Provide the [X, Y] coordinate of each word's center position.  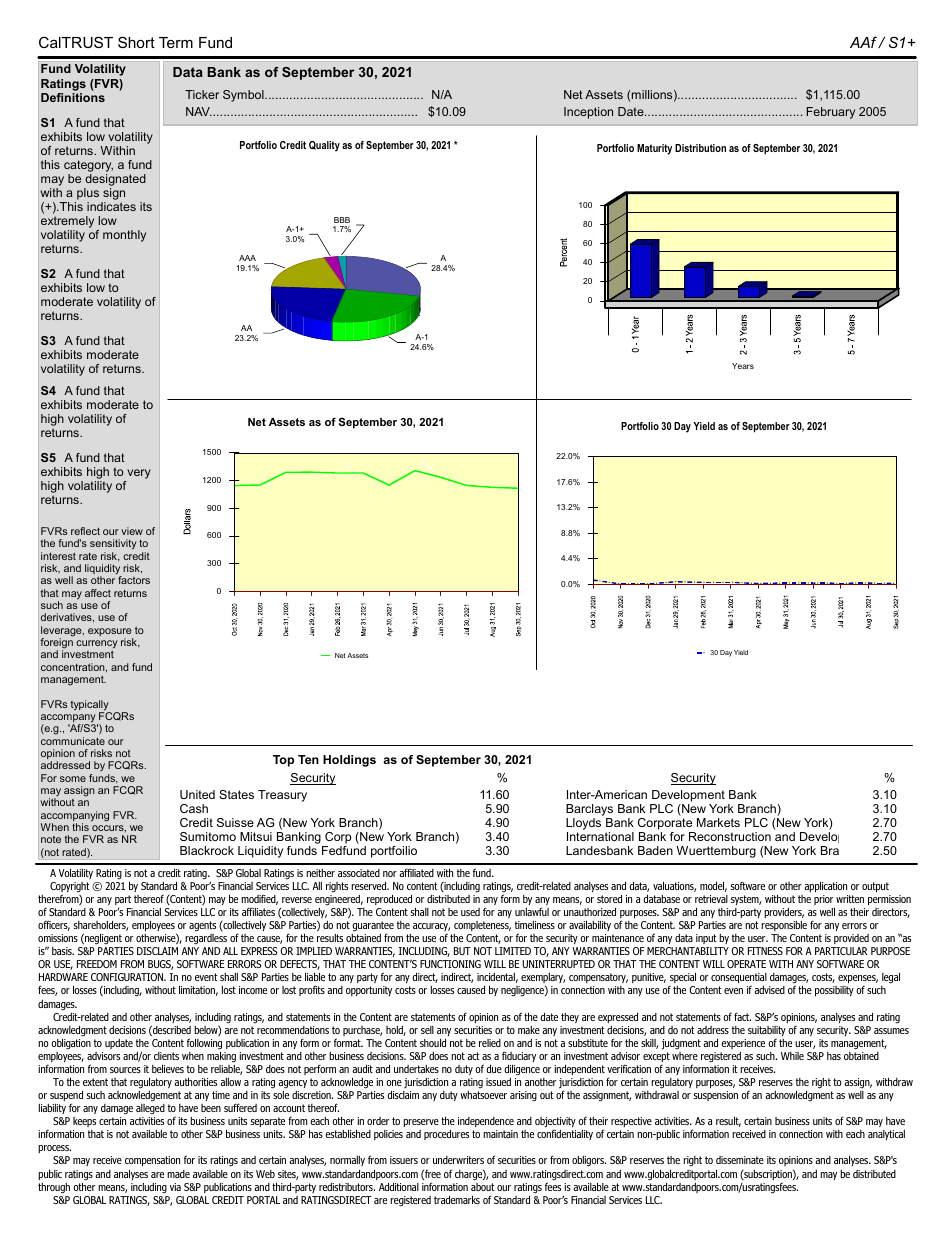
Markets [718, 822]
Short [136, 42]
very [139, 474]
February [830, 113]
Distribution [700, 148]
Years [743, 366]
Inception [588, 113]
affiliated [416, 872]
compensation [152, 1163]
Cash [194, 808]
